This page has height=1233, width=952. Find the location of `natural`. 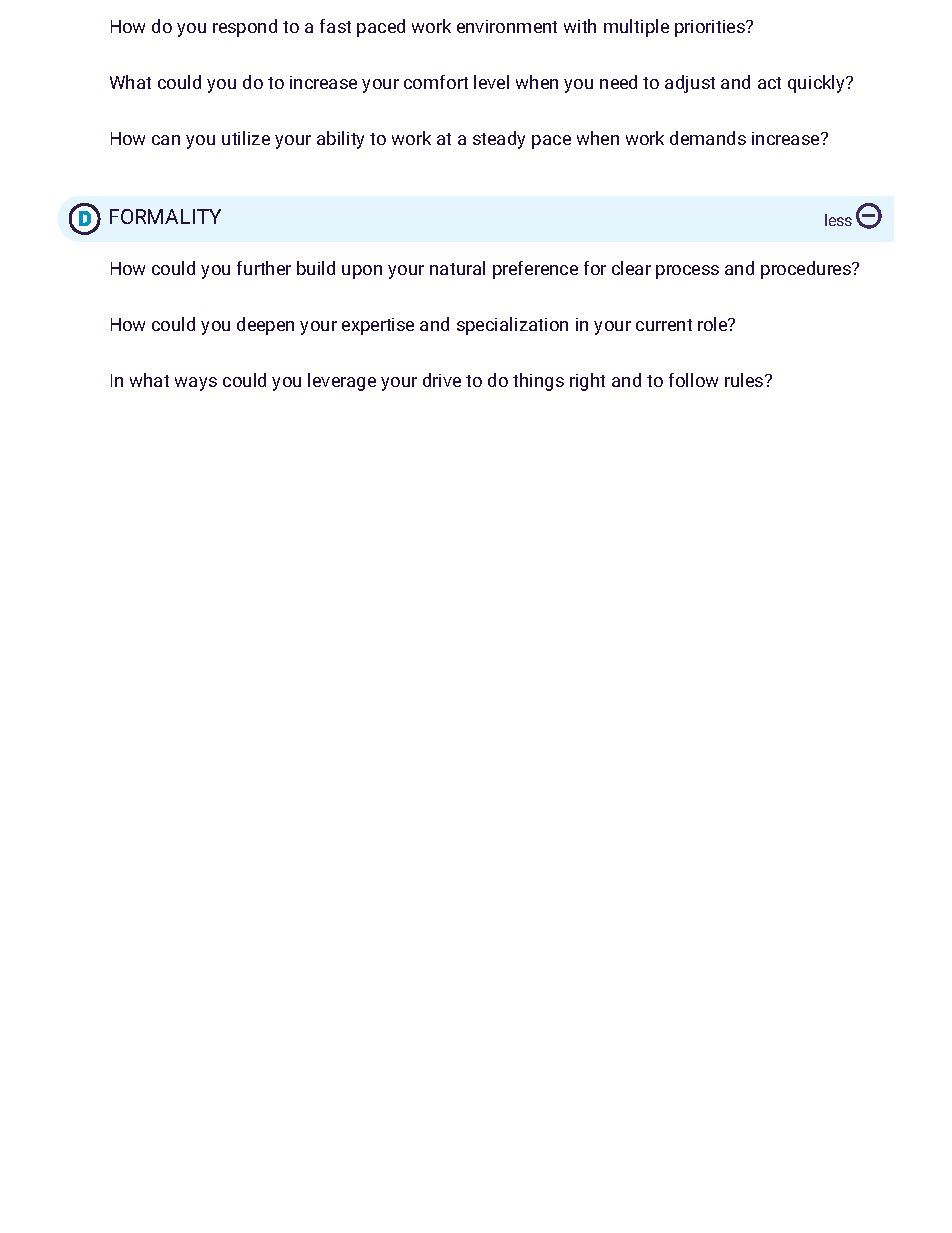

natural is located at coordinates (457, 268).
